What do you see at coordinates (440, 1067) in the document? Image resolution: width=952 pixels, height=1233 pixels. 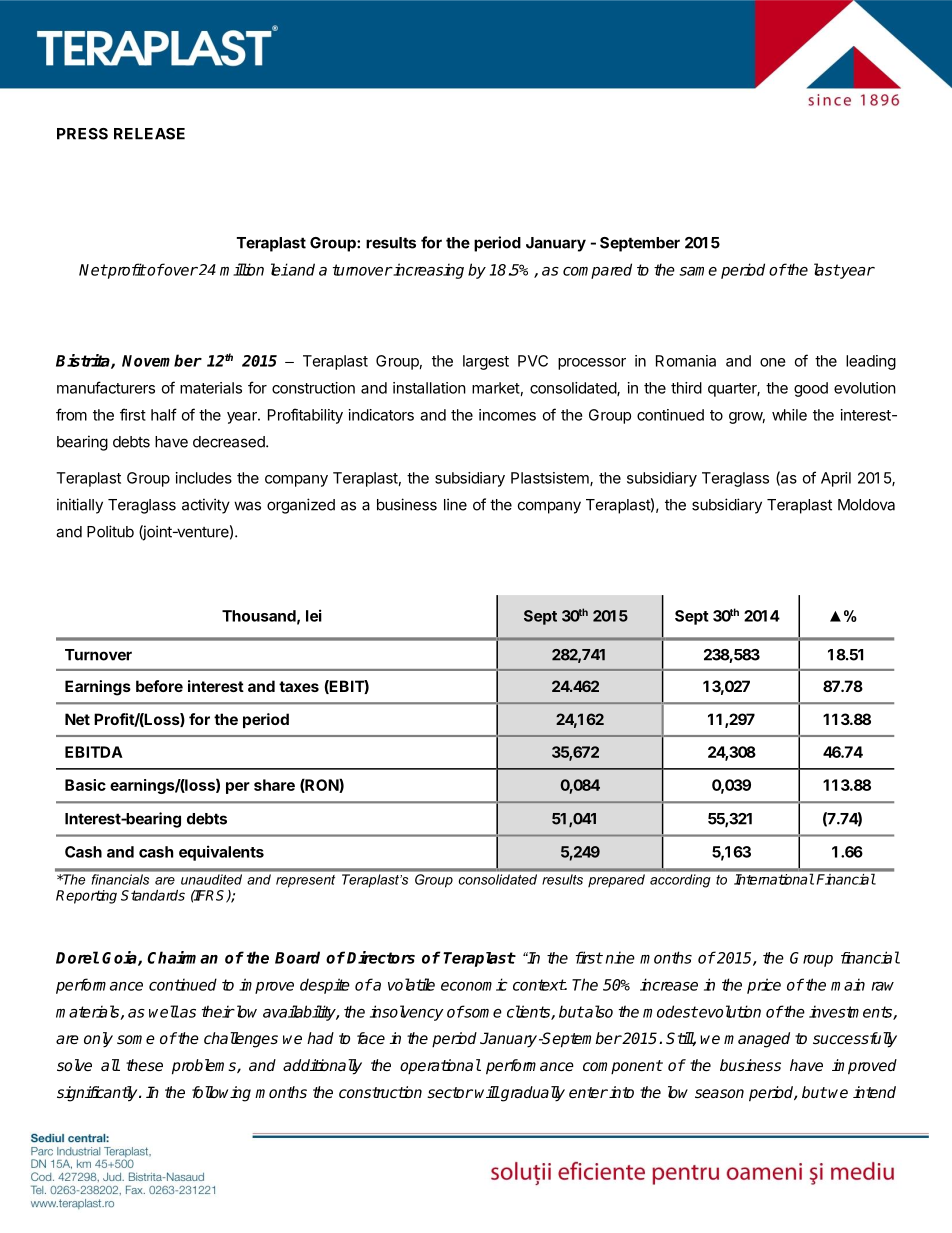 I see `operational` at bounding box center [440, 1067].
